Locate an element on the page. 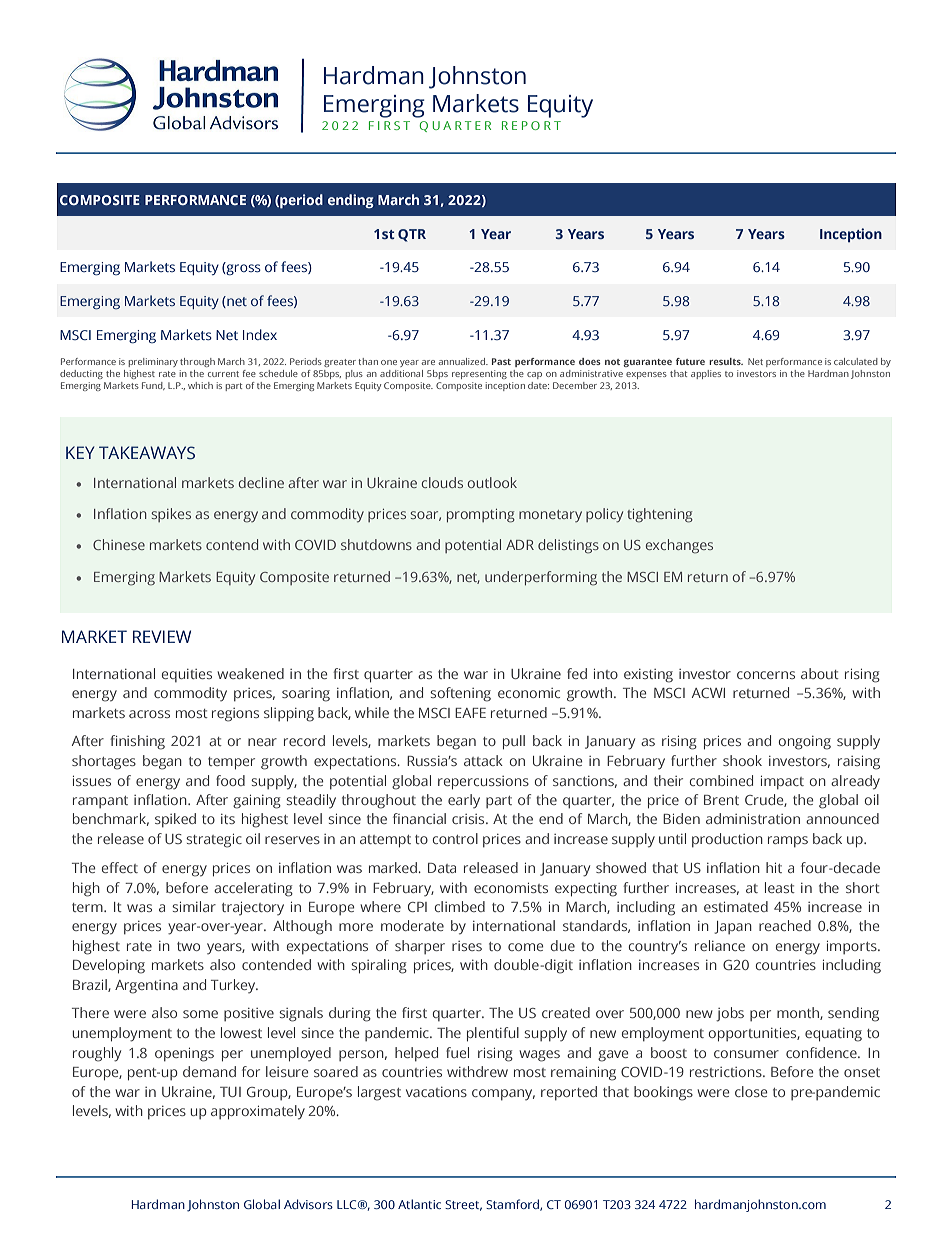  attack is located at coordinates (483, 760).
